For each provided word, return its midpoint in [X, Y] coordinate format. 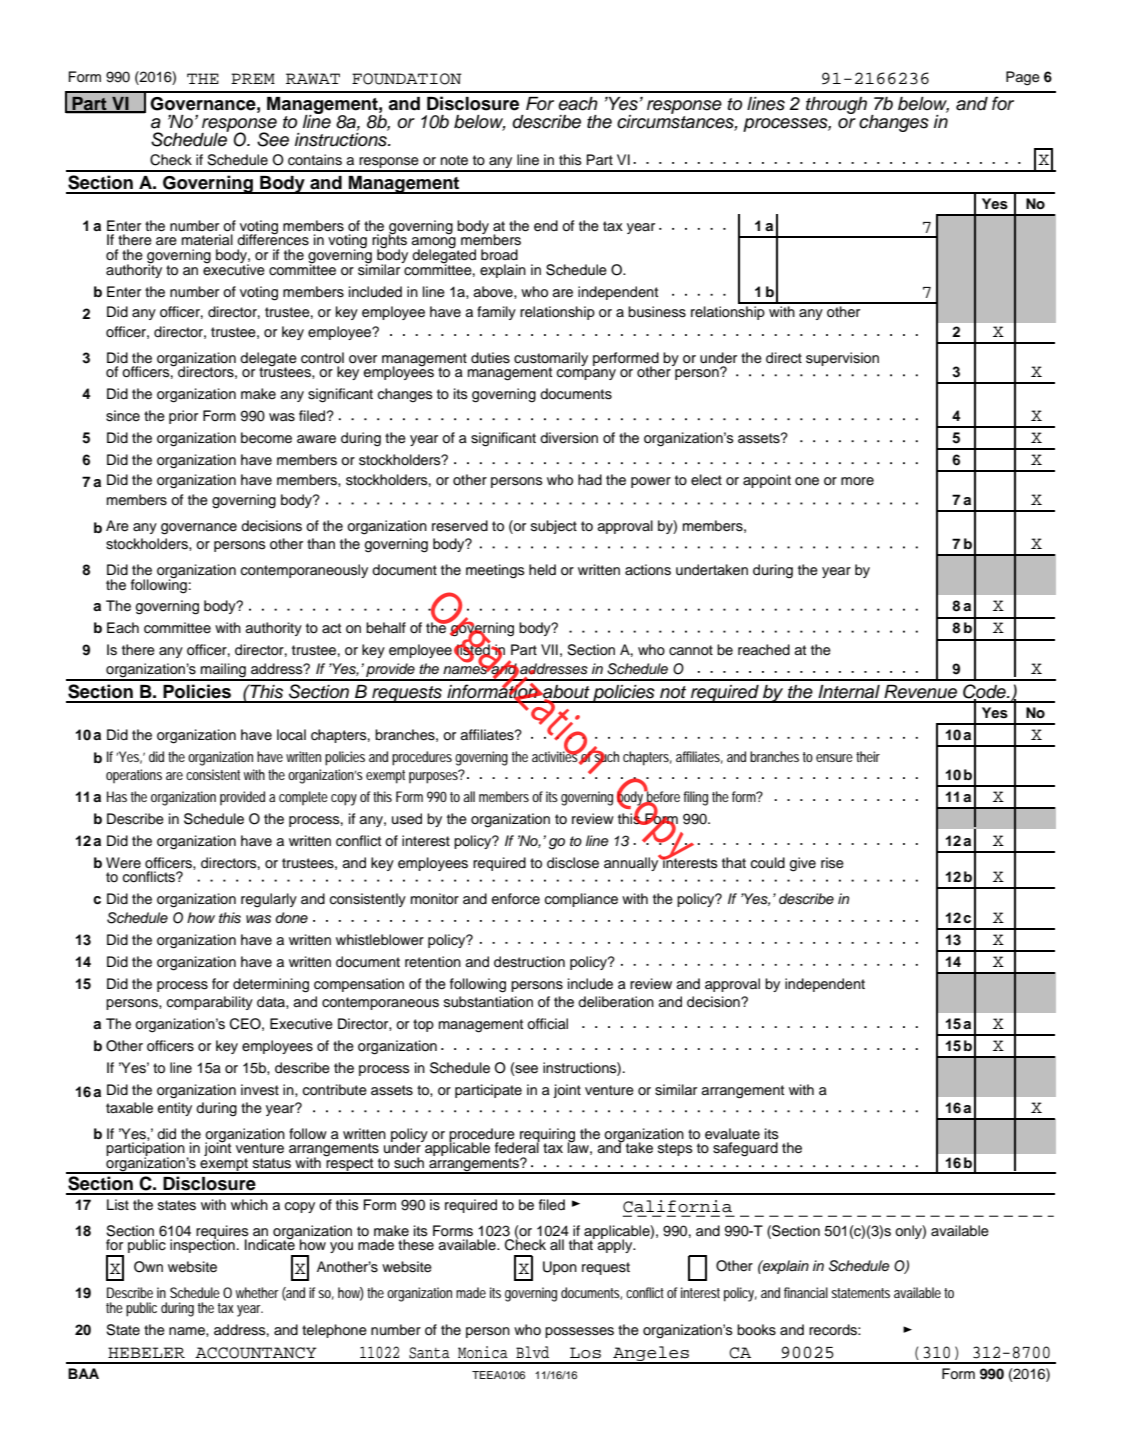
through [836, 105]
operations [134, 776]
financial [806, 1292]
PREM [253, 78]
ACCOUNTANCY [256, 1353]
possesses [579, 1332]
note [454, 160]
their [868, 756]
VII [549, 649]
